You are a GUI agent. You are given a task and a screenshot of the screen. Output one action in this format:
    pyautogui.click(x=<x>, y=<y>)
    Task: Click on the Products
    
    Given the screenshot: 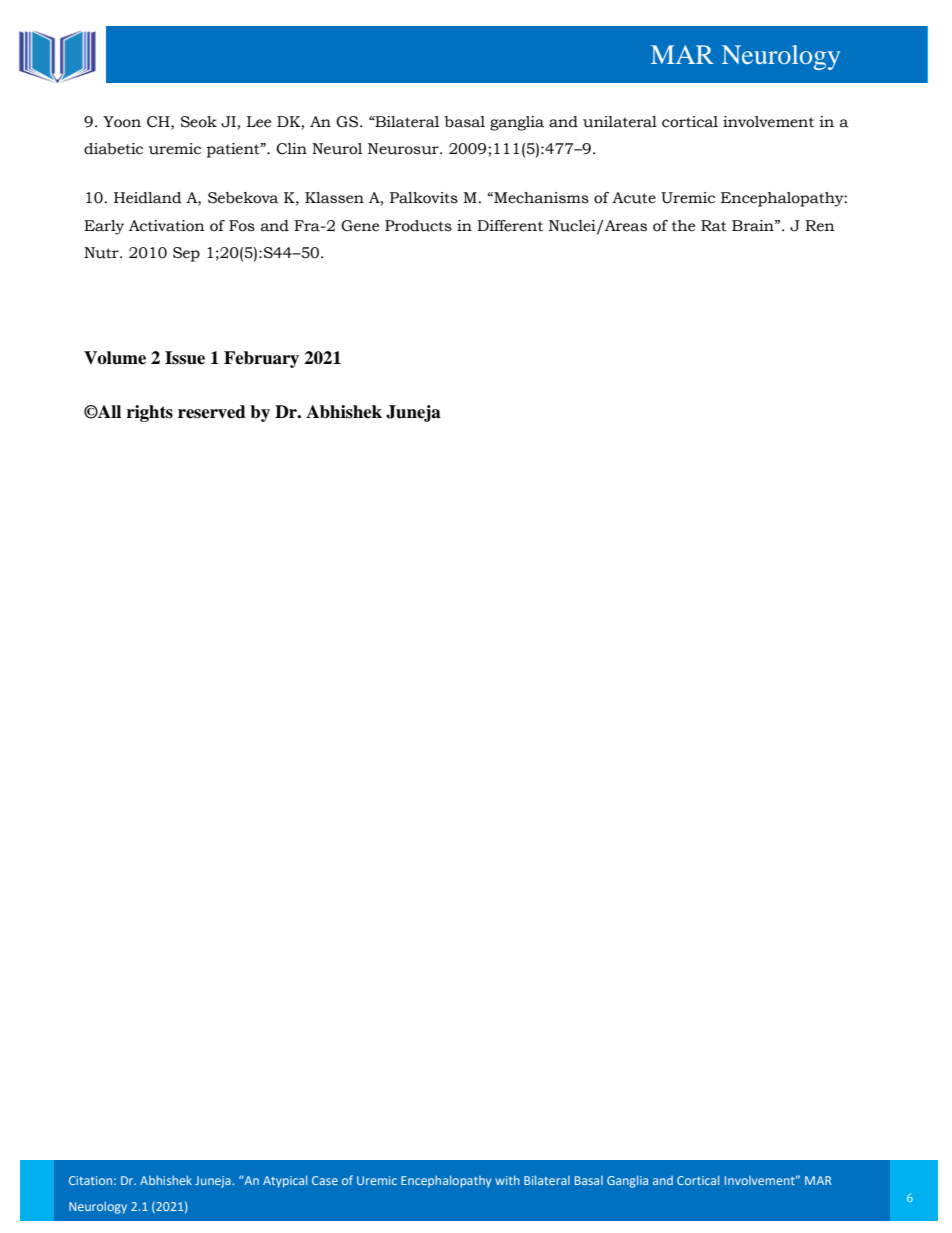 What is the action you would take?
    pyautogui.click(x=418, y=226)
